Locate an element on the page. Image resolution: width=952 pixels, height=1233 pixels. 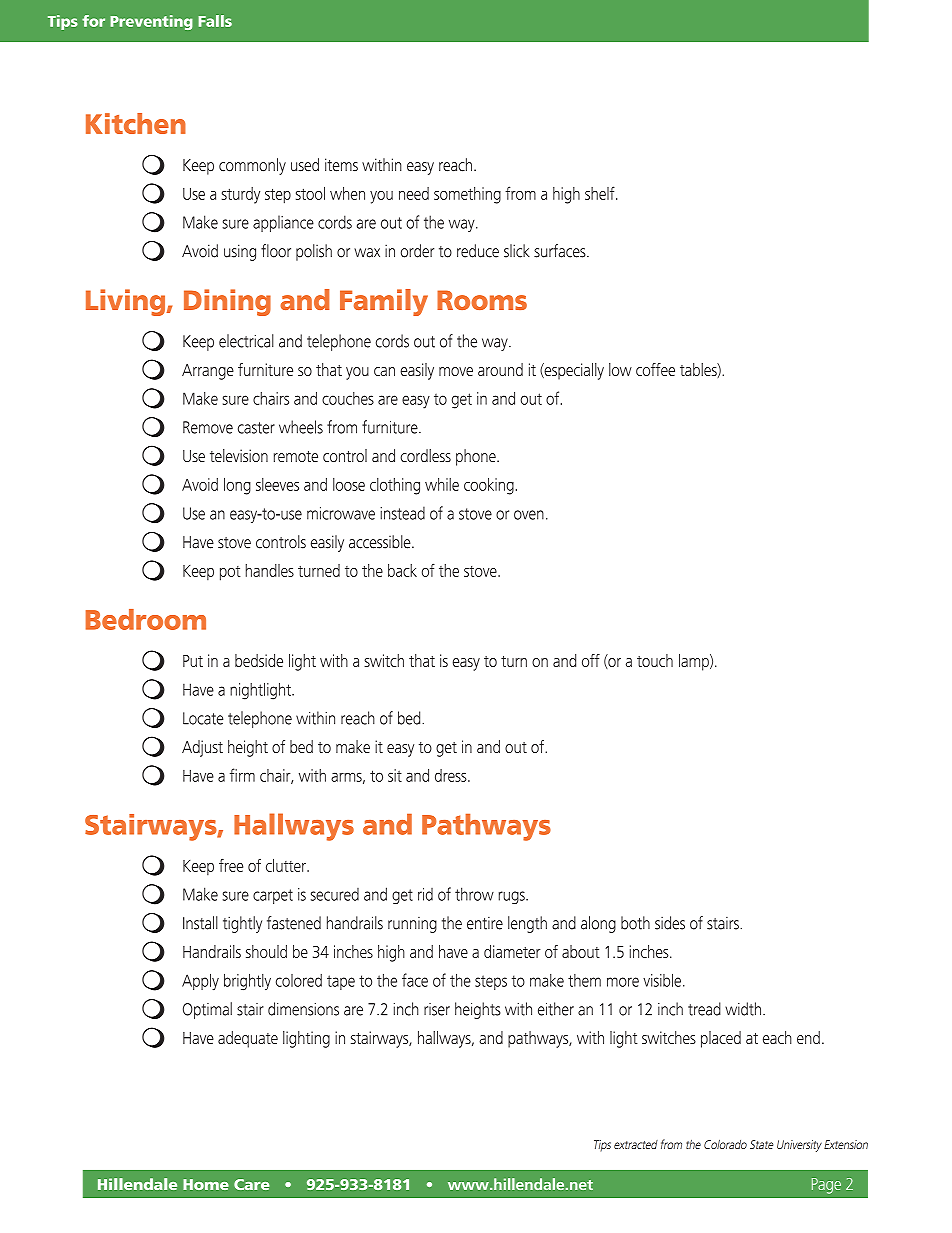
Adjust is located at coordinates (202, 748).
